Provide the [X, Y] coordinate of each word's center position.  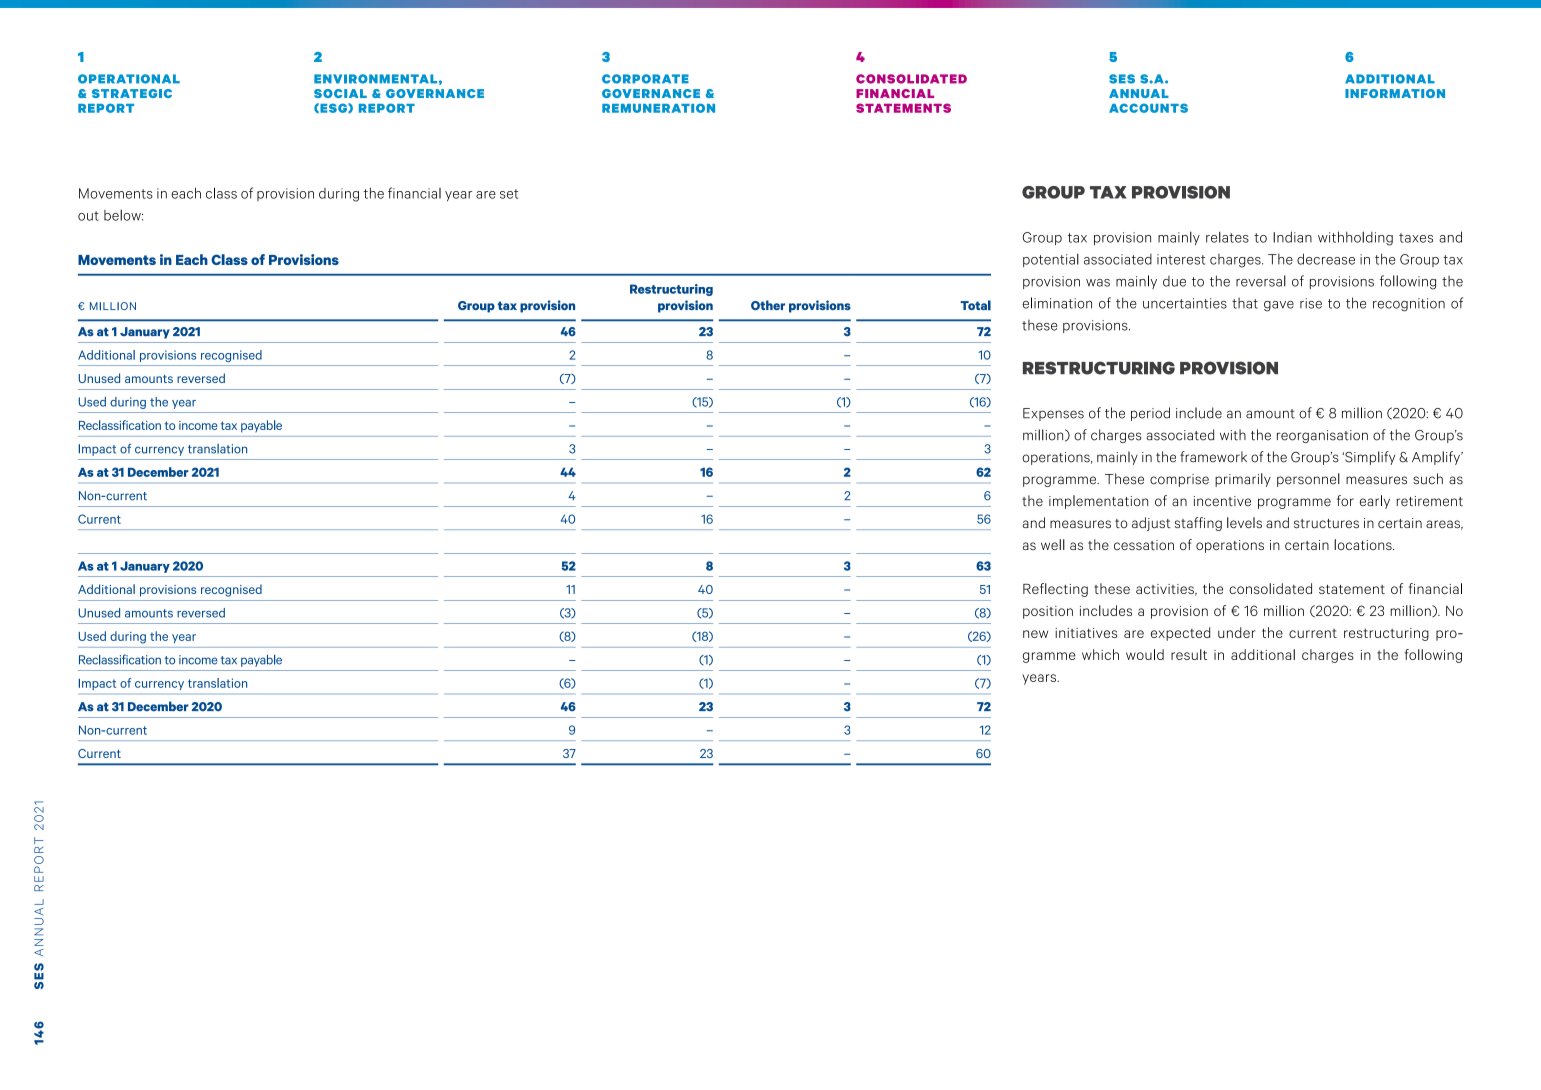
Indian [1292, 237]
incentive [1222, 501]
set [509, 194]
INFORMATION [1395, 93]
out [88, 216]
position [1048, 612]
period [1150, 414]
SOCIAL [340, 93]
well [1053, 544]
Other [768, 305]
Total [975, 305]
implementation [1098, 502]
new [1035, 634]
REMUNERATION [658, 108]
